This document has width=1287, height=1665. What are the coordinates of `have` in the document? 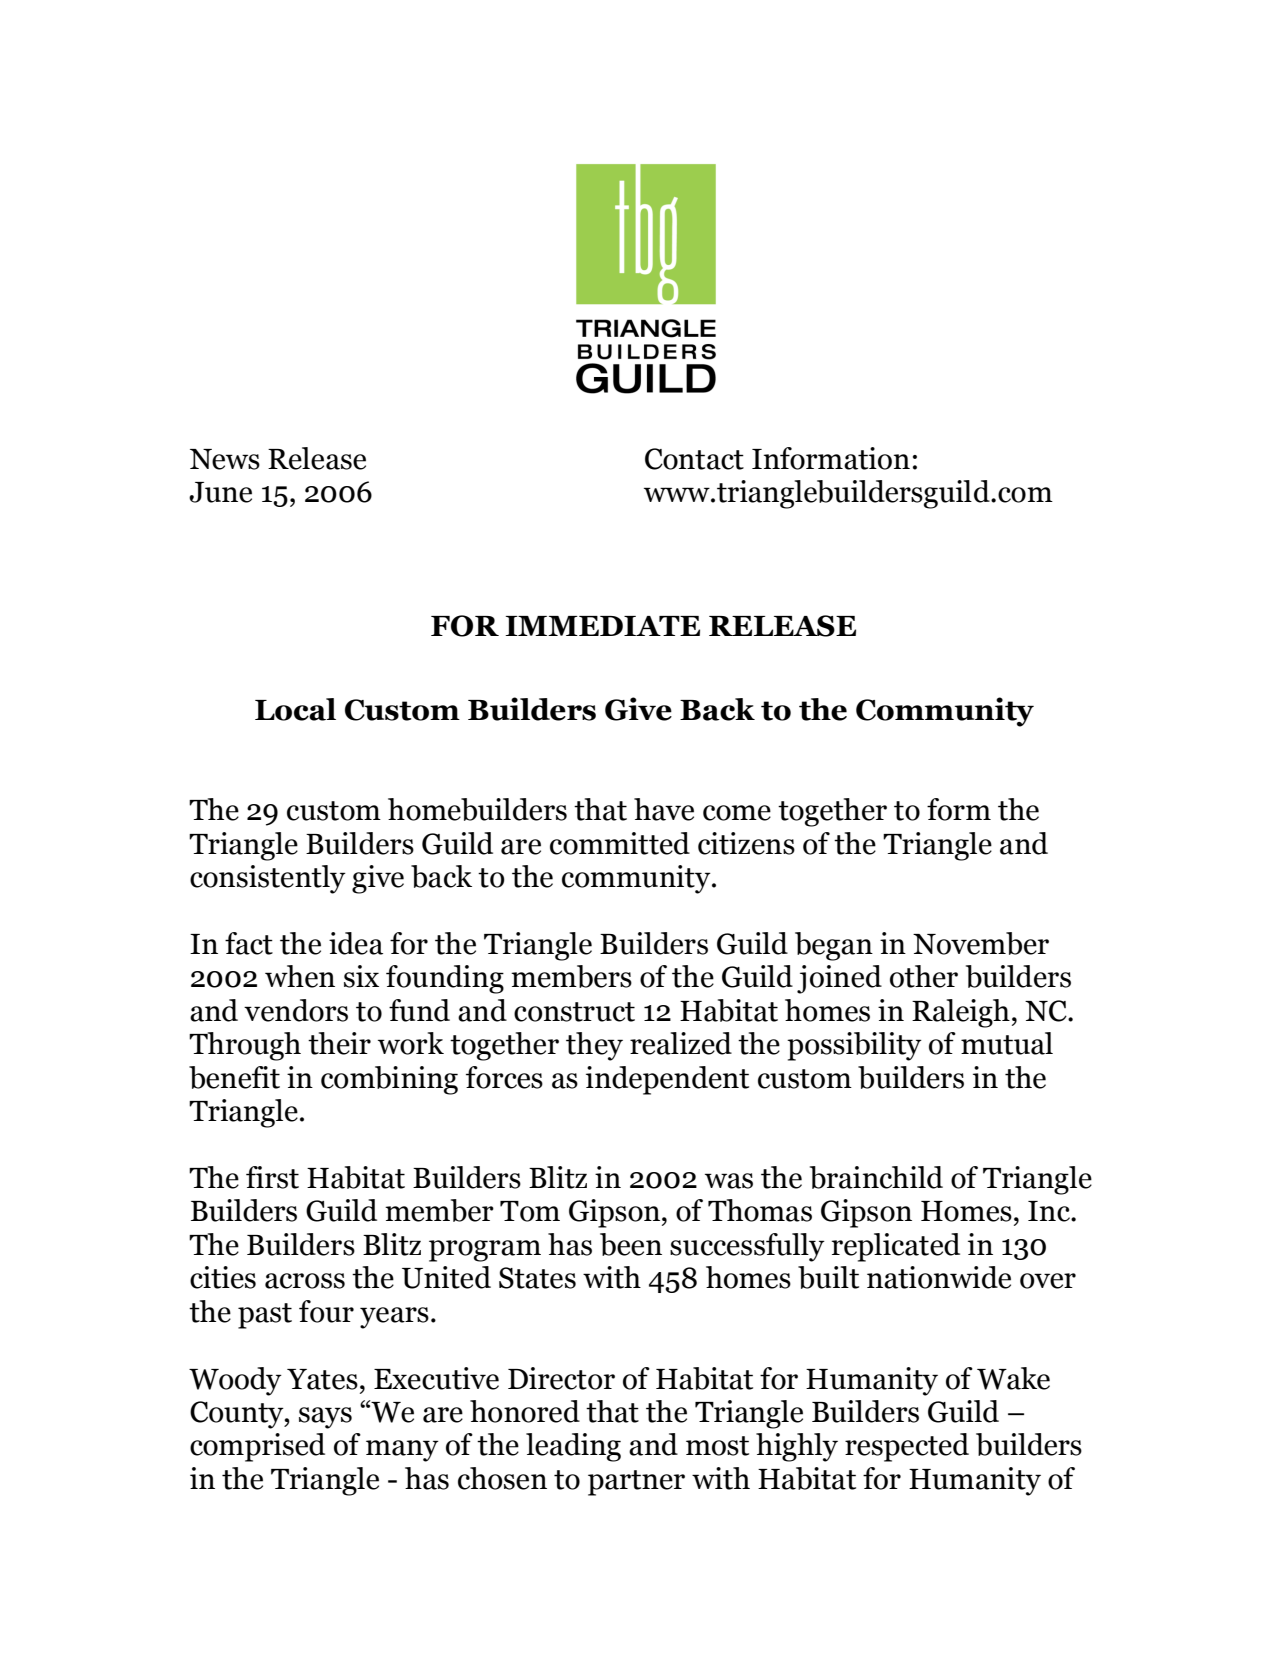 It's located at (664, 809).
